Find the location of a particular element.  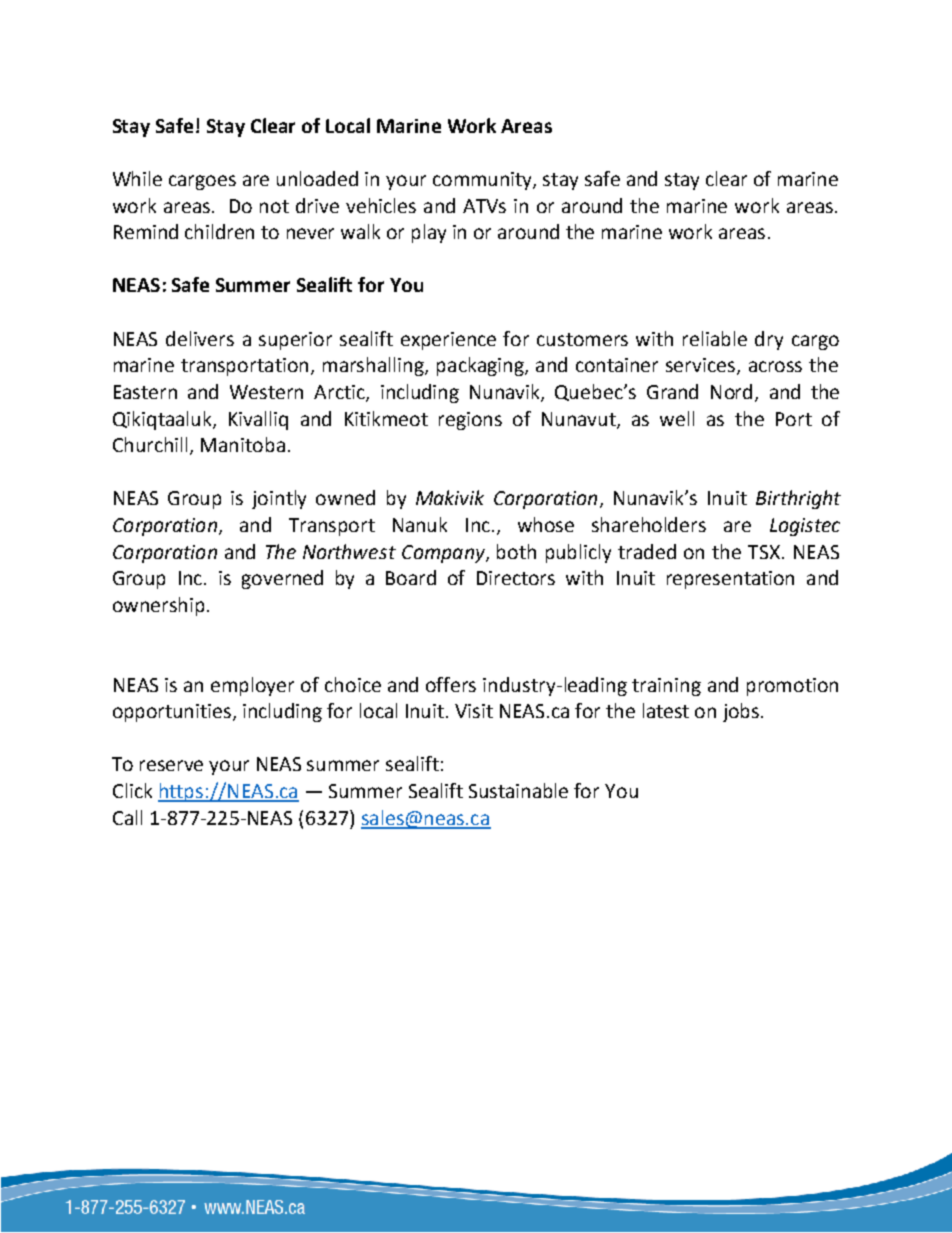

Click is located at coordinates (132, 790).
